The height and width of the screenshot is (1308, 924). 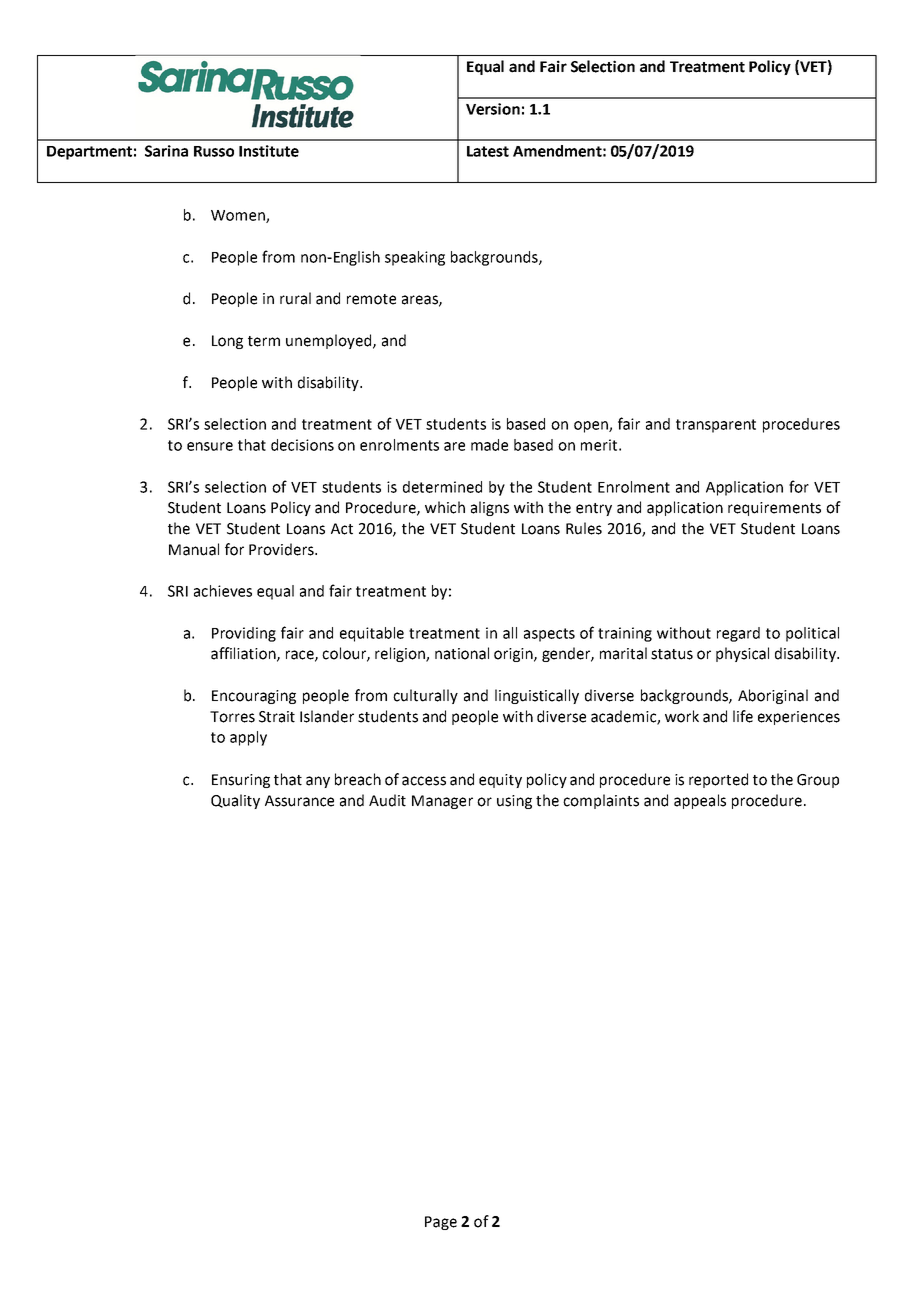 I want to click on using, so click(x=514, y=802).
